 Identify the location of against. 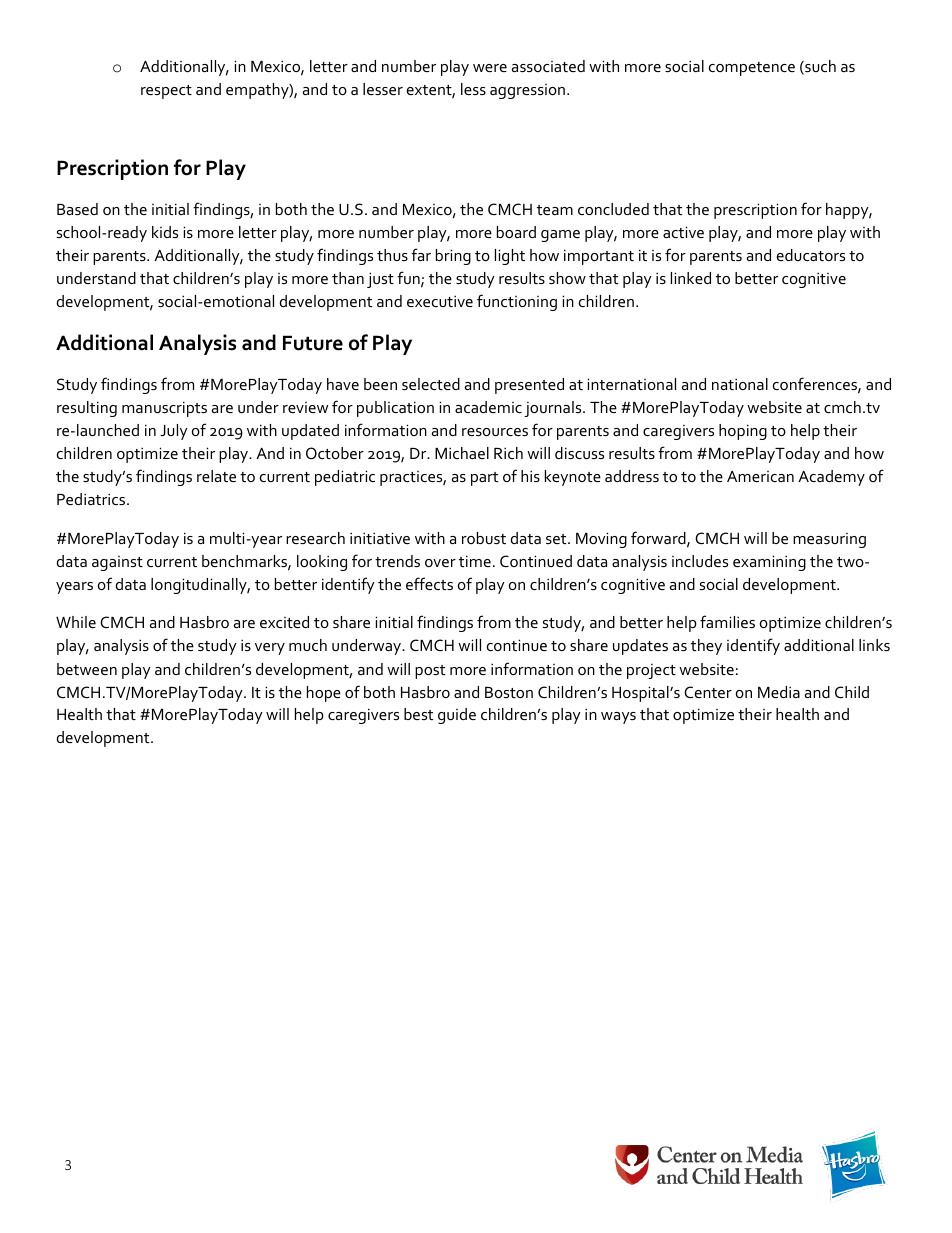
(117, 563).
